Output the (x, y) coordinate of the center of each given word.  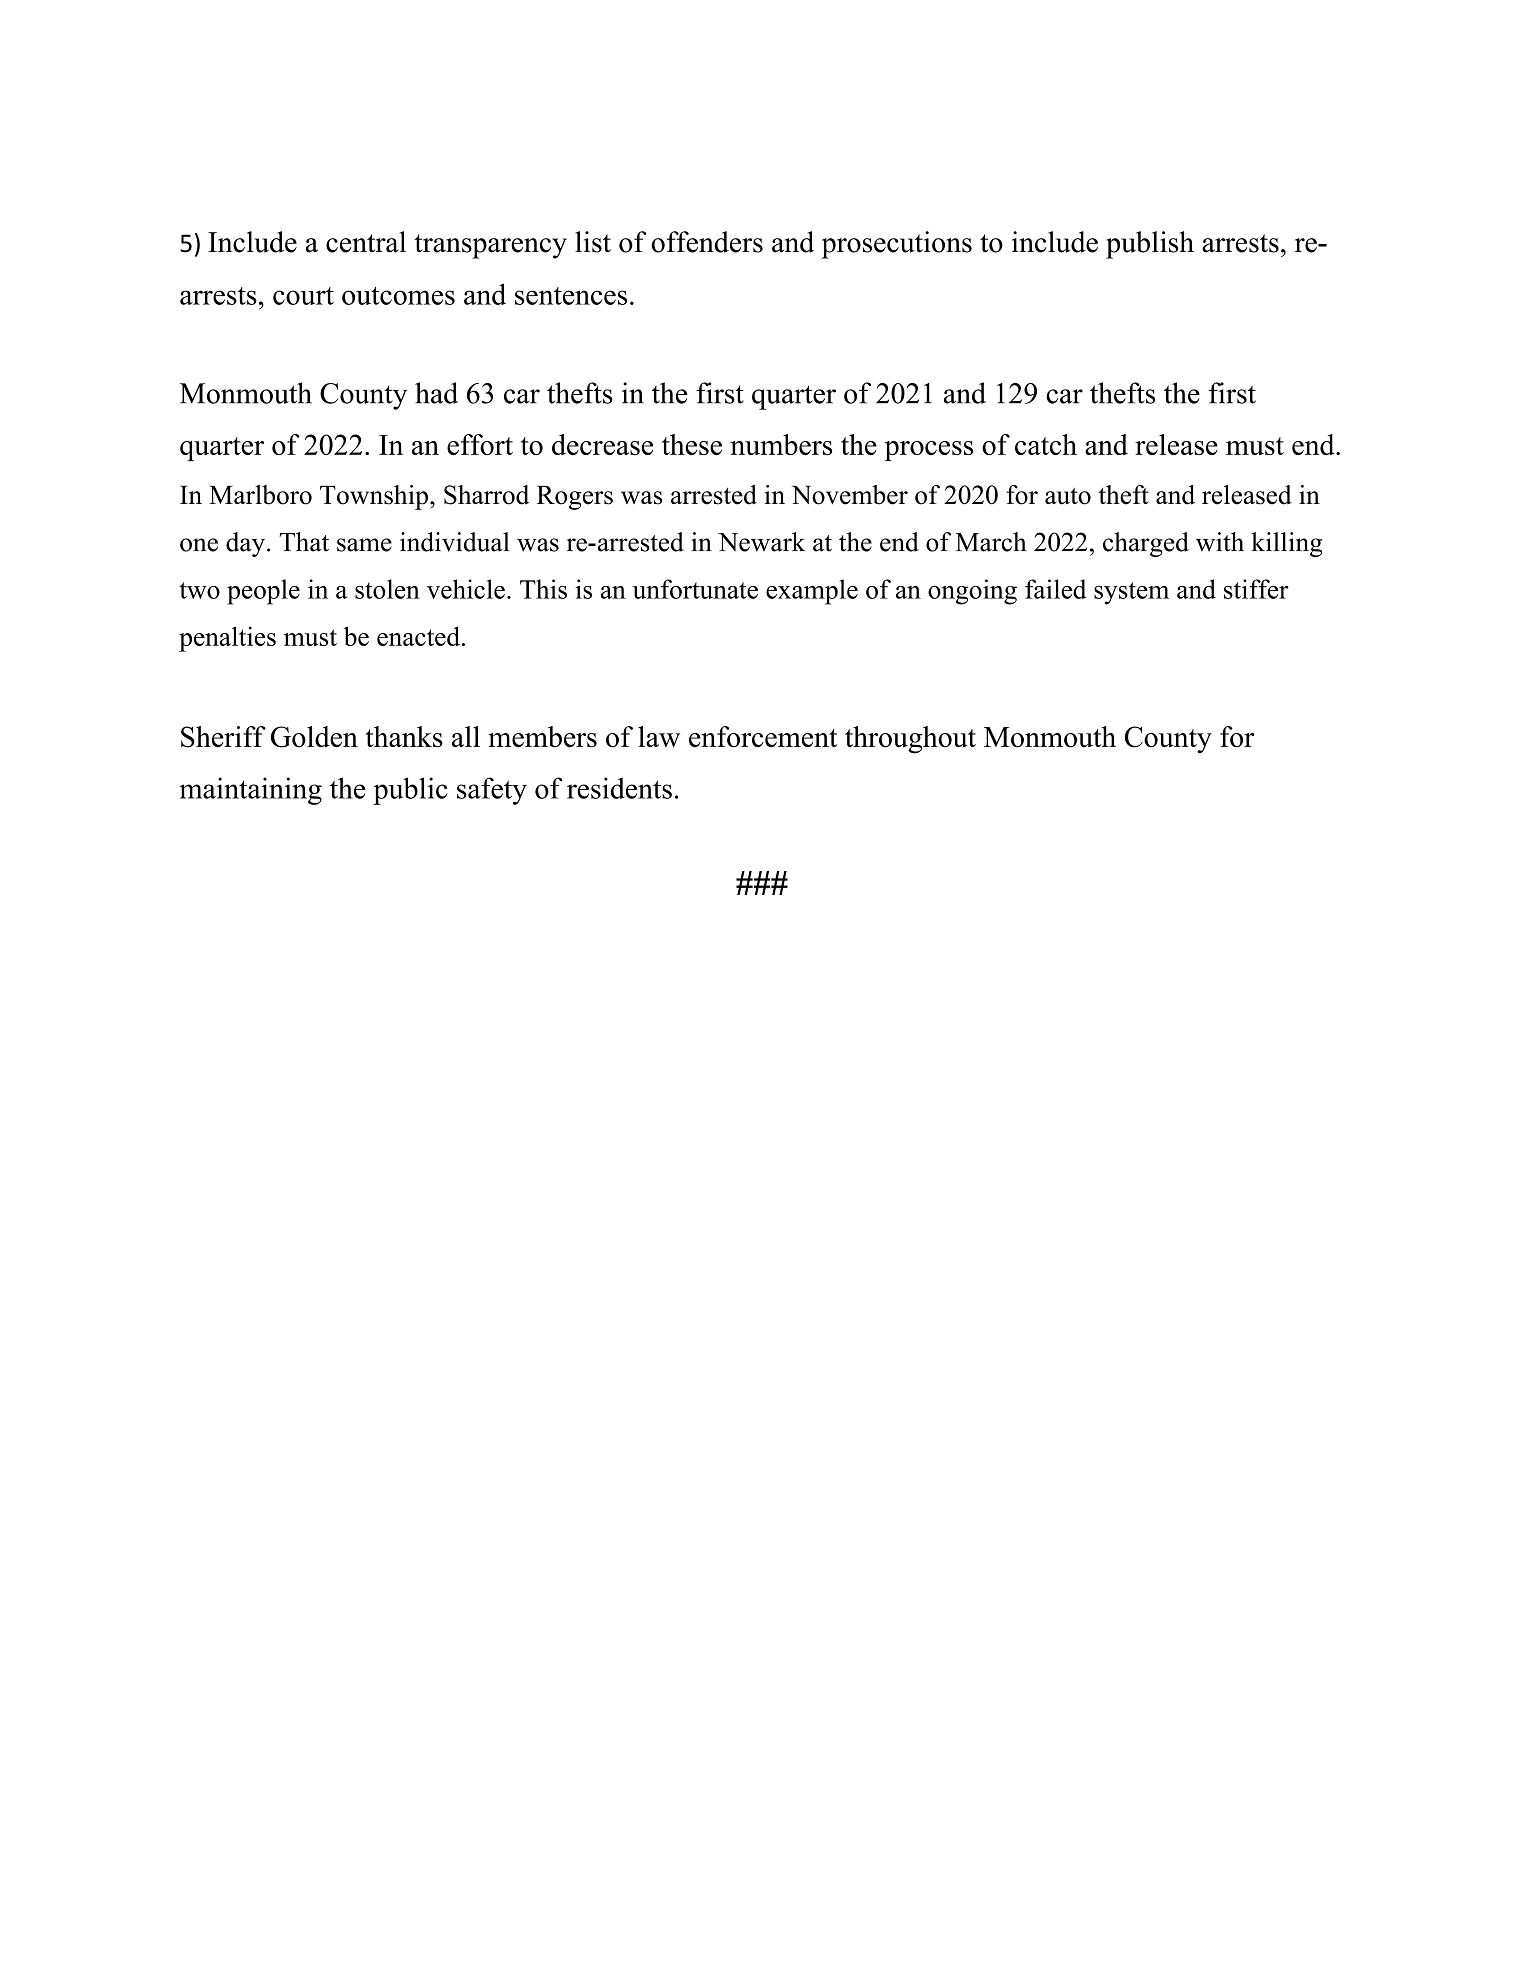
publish (1150, 245)
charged (1146, 544)
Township (374, 497)
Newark (761, 542)
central (366, 242)
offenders (707, 242)
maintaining (250, 791)
